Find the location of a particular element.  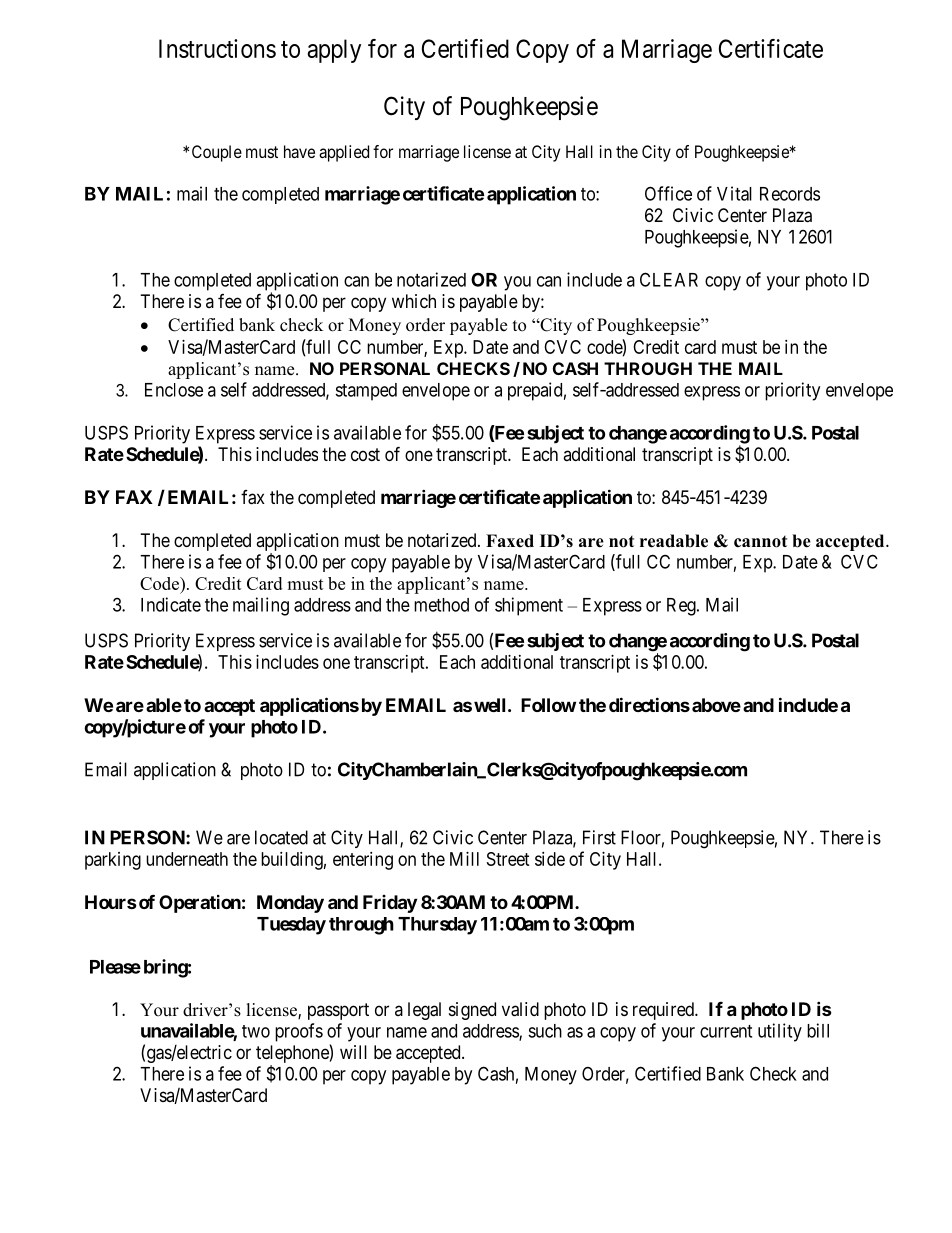

cannot is located at coordinates (760, 542).
